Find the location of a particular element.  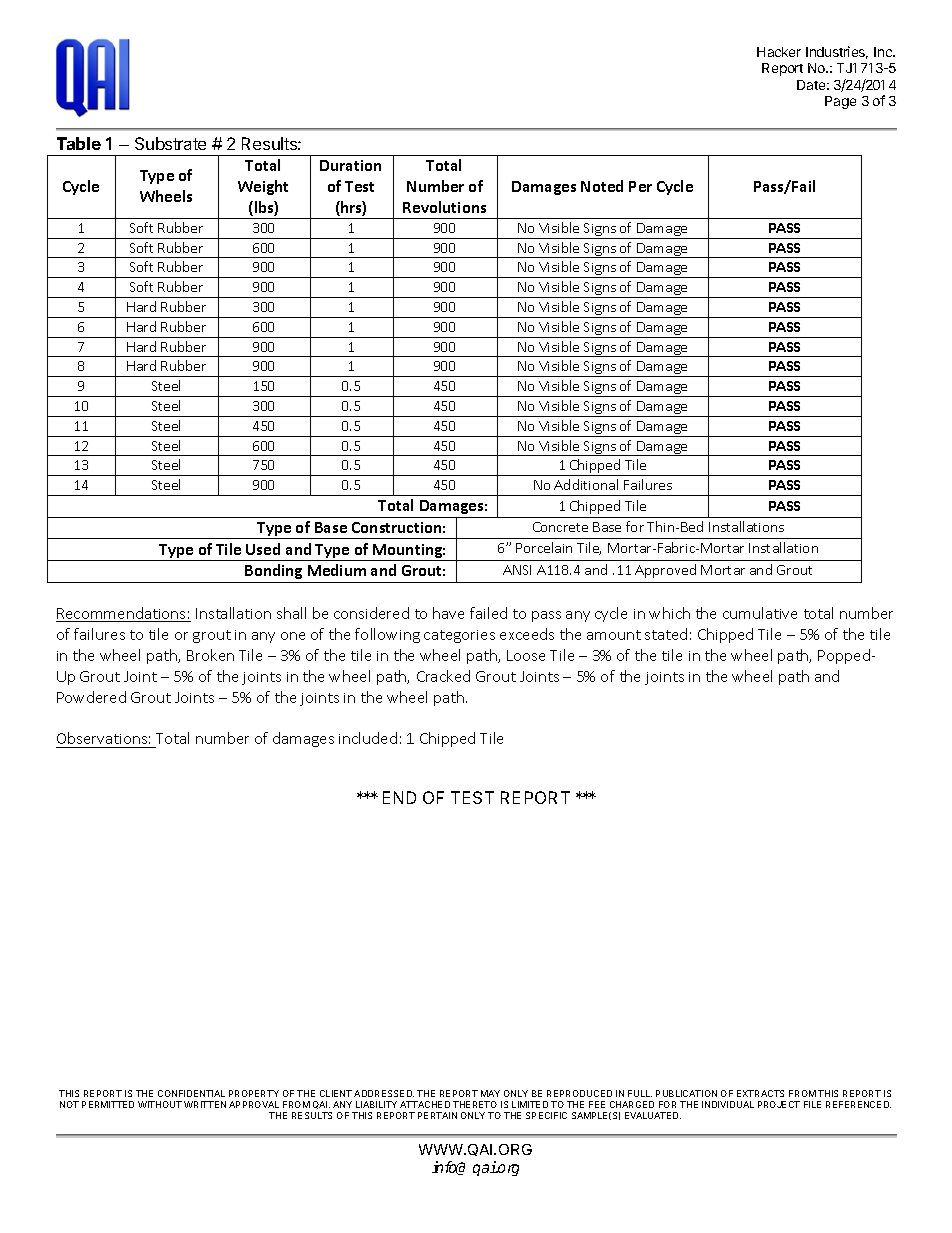

have is located at coordinates (448, 613).
